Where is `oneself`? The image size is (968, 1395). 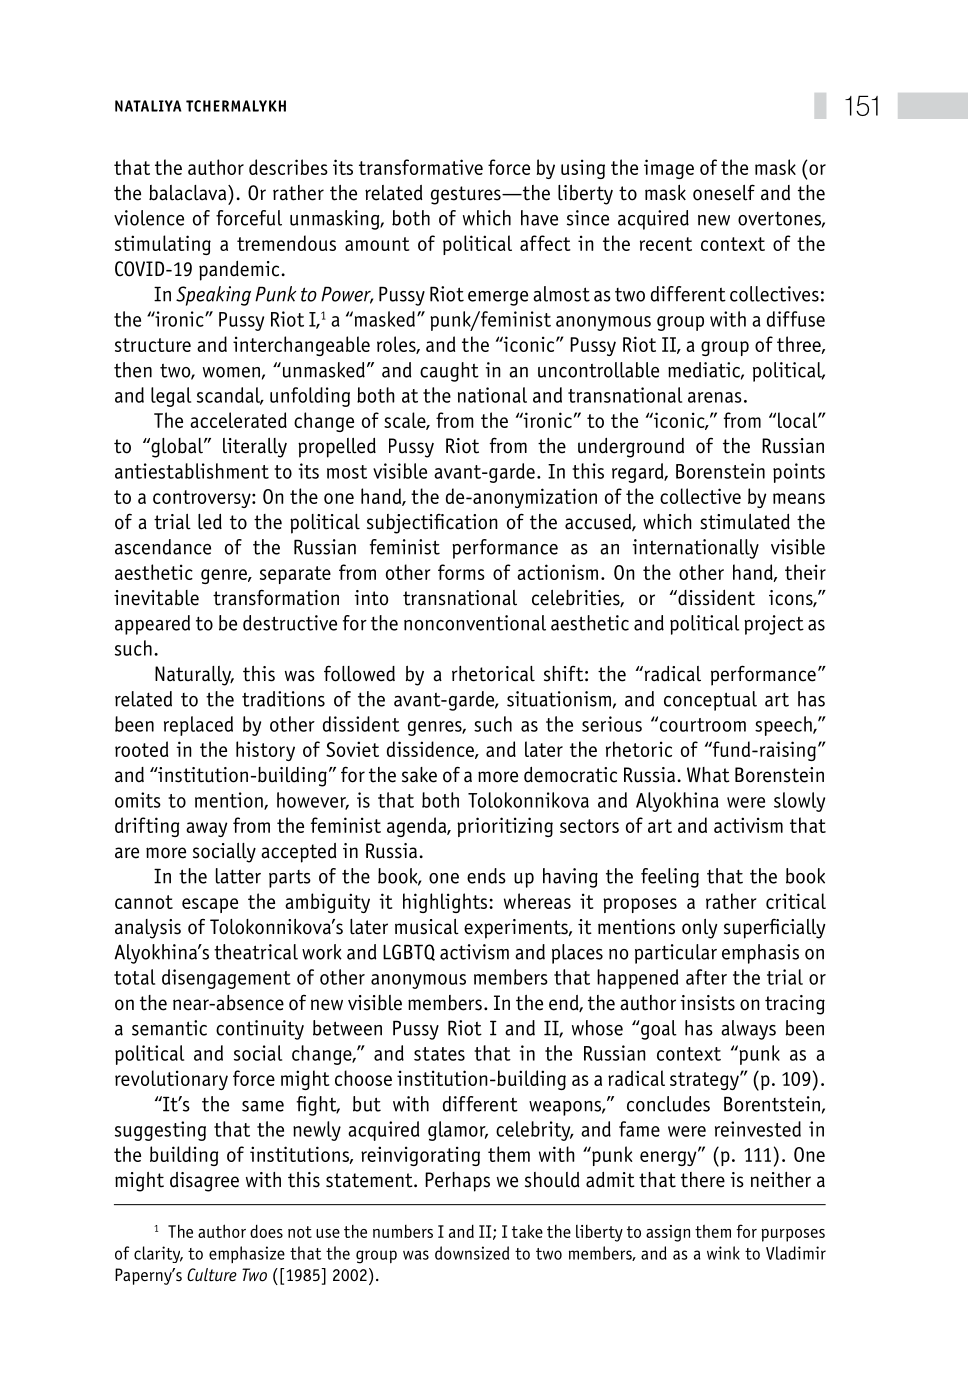
oneself is located at coordinates (724, 192).
